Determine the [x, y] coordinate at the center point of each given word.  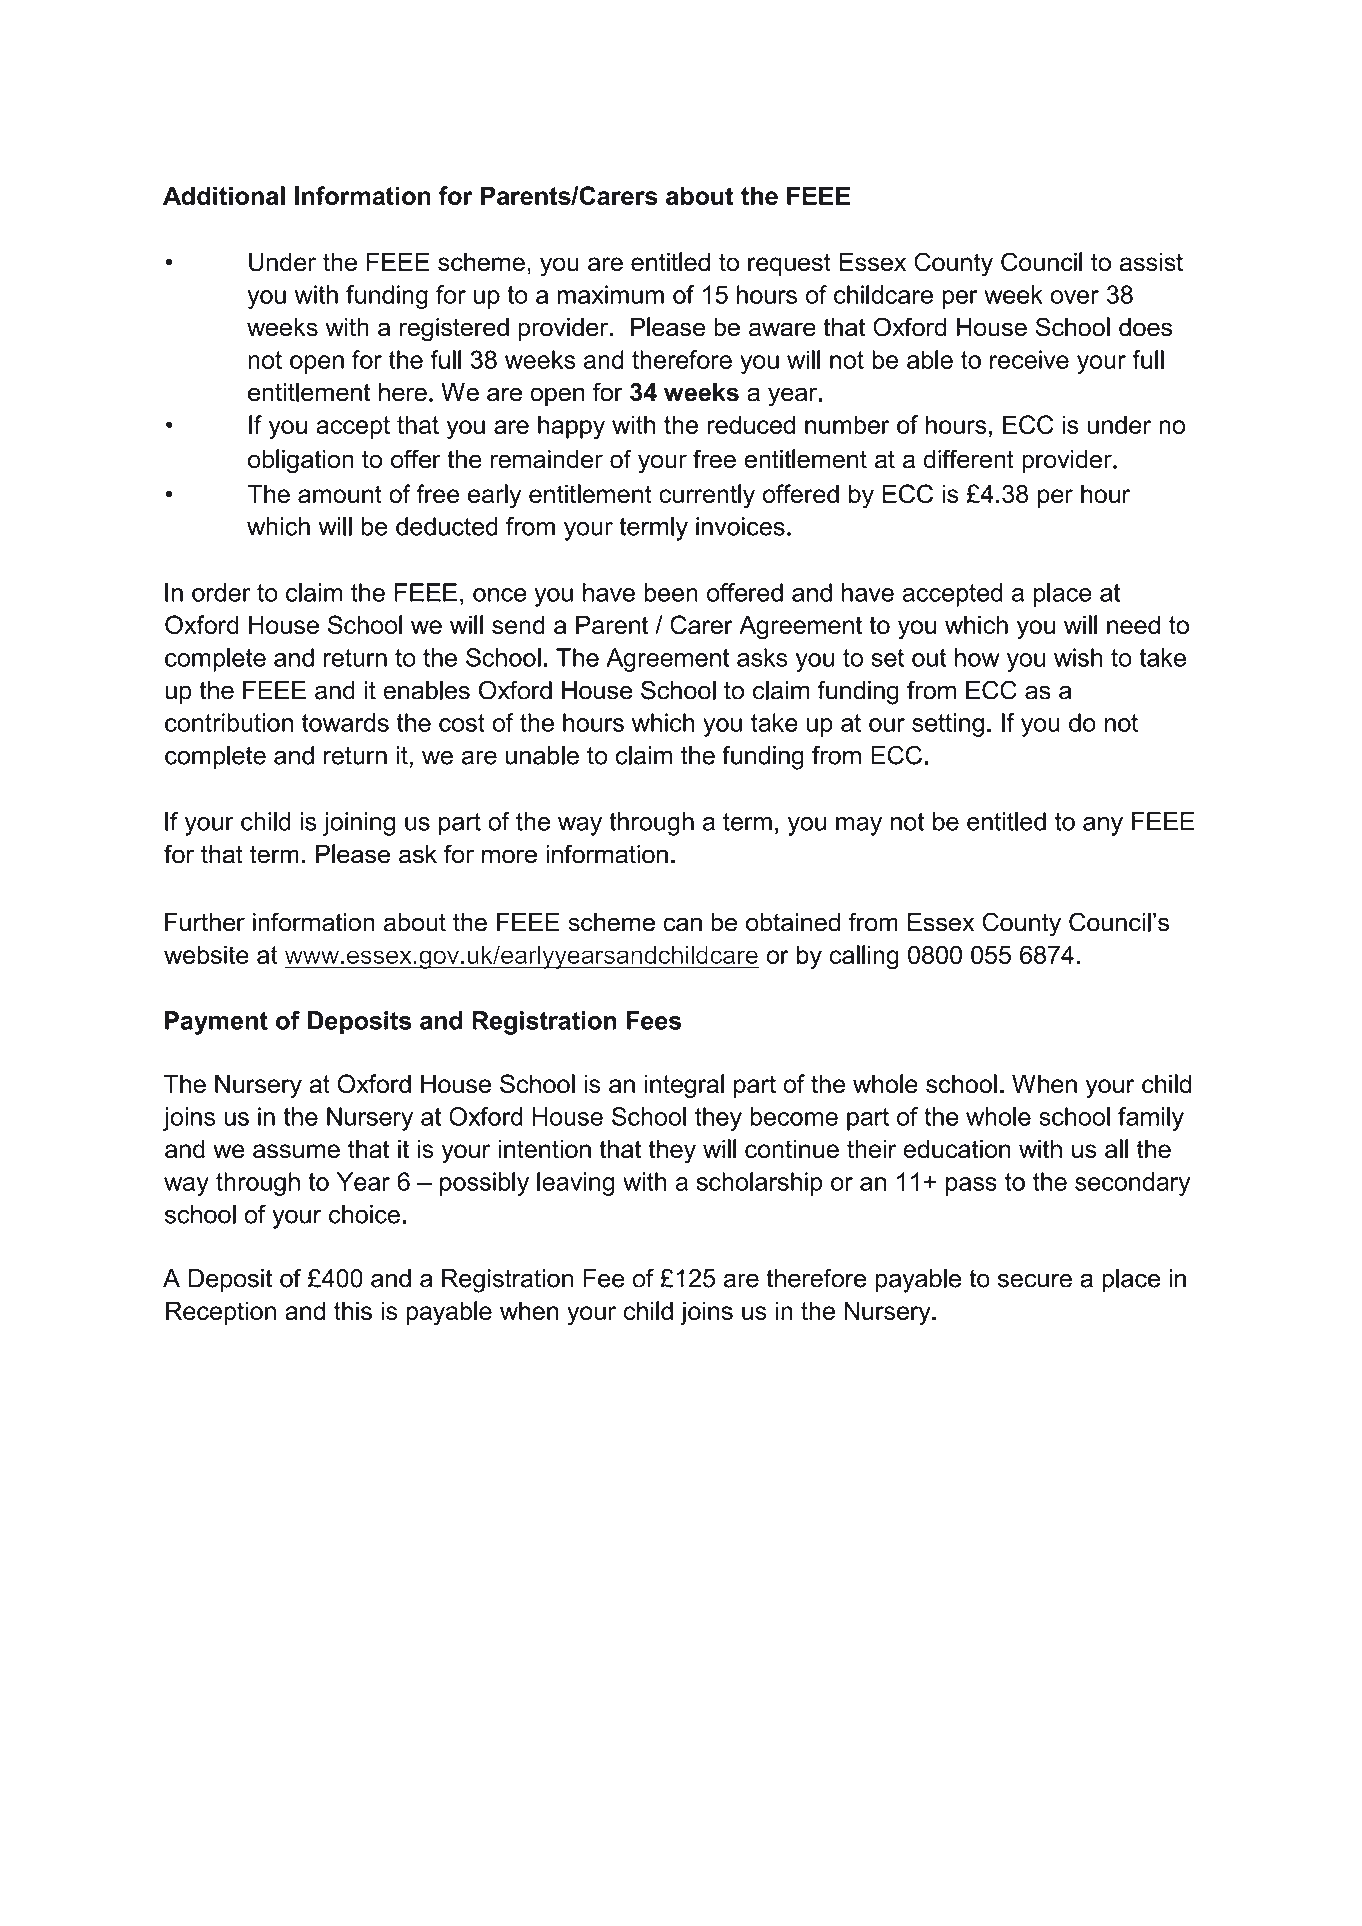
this [353, 1310]
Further [205, 922]
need [1133, 624]
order [221, 592]
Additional [224, 195]
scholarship [759, 1184]
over [1075, 297]
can [682, 924]
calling [864, 957]
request [789, 264]
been [671, 592]
